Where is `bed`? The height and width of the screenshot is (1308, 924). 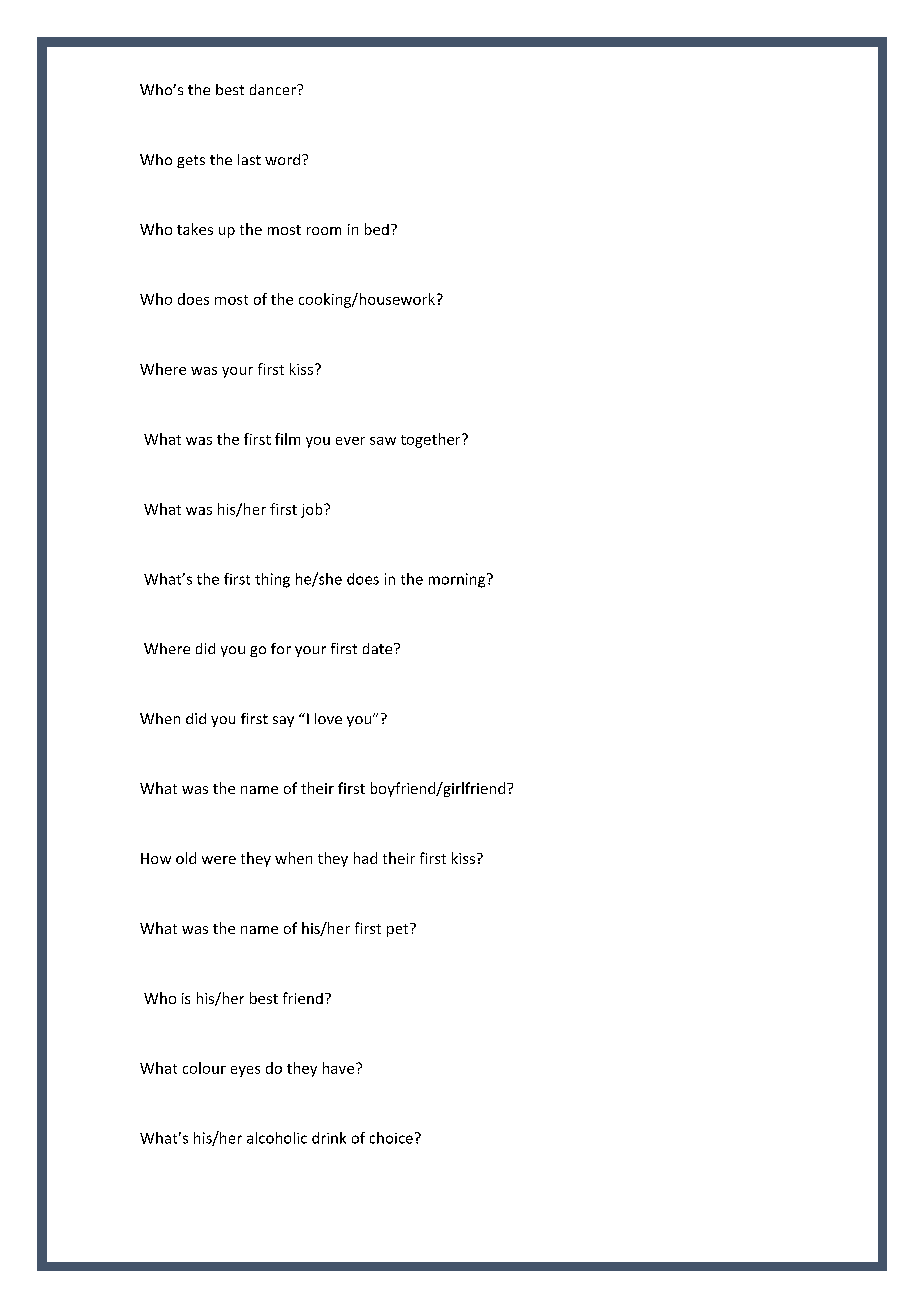
bed is located at coordinates (377, 229).
